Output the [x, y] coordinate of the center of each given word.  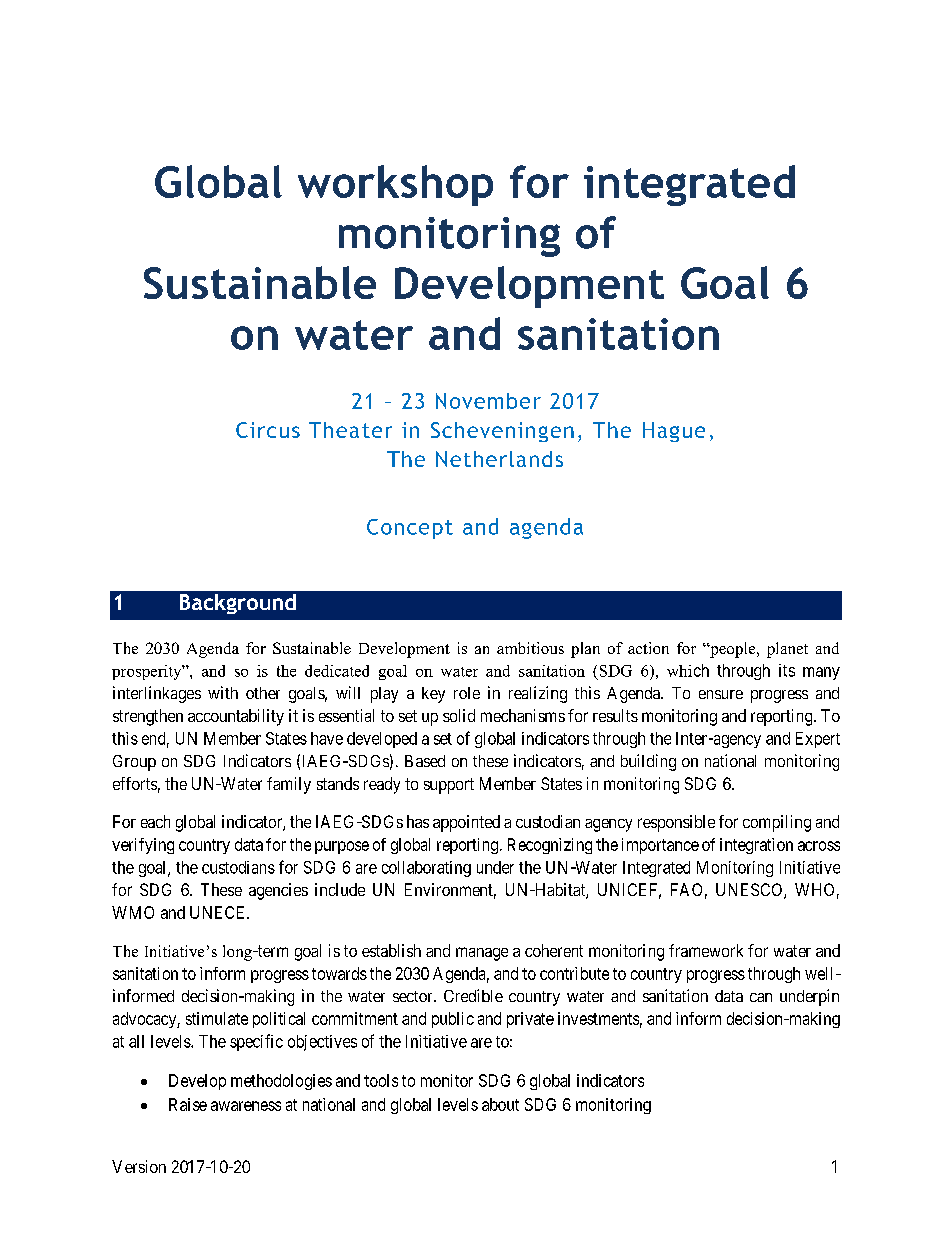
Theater [350, 430]
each [155, 821]
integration [756, 846]
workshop [395, 185]
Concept [410, 529]
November [488, 401]
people [733, 650]
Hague [674, 432]
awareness [246, 1106]
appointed [466, 823]
